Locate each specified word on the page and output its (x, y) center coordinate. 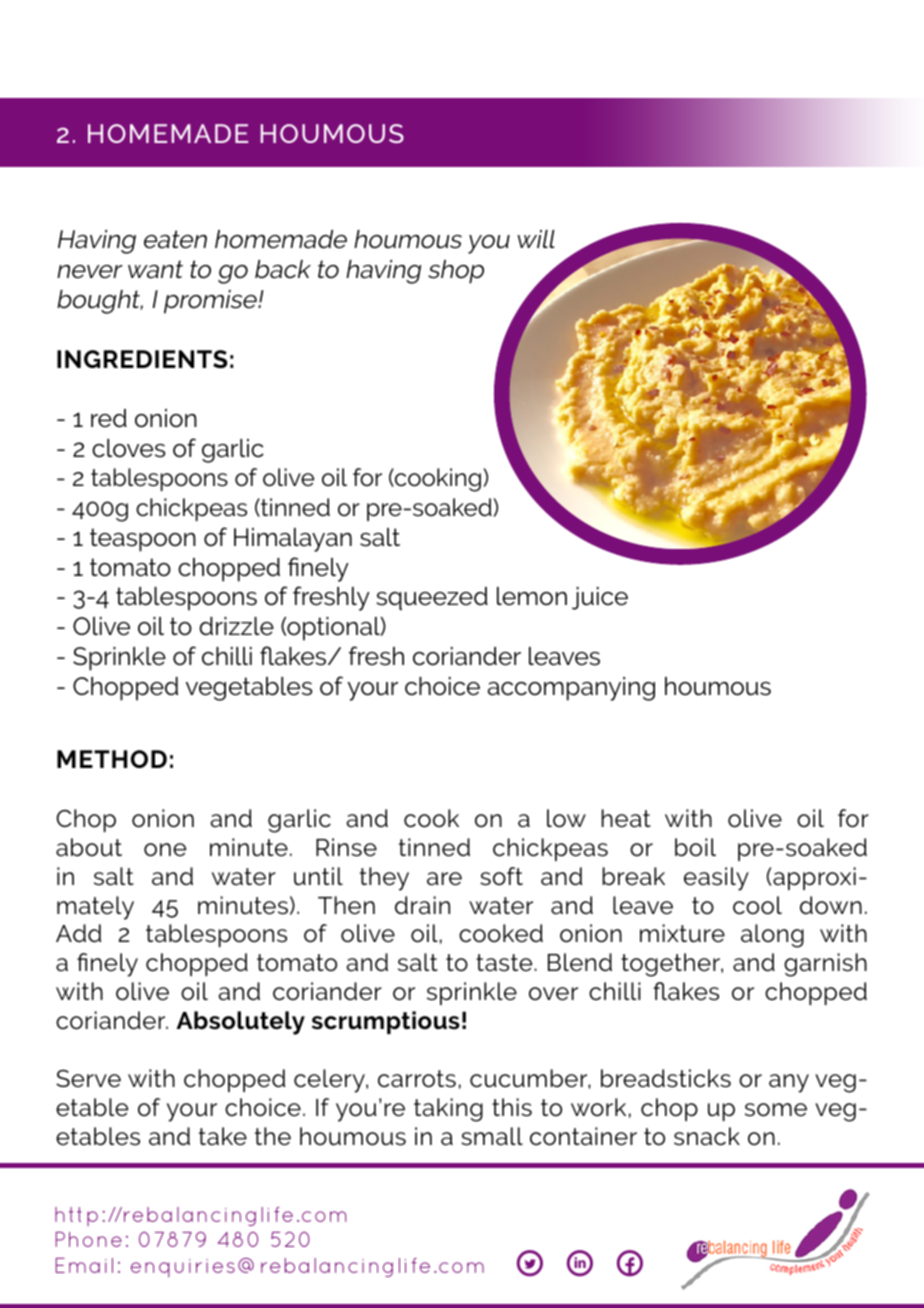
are (444, 879)
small (492, 1136)
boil (695, 847)
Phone (89, 1239)
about (89, 847)
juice (600, 598)
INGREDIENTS (142, 359)
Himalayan (293, 540)
